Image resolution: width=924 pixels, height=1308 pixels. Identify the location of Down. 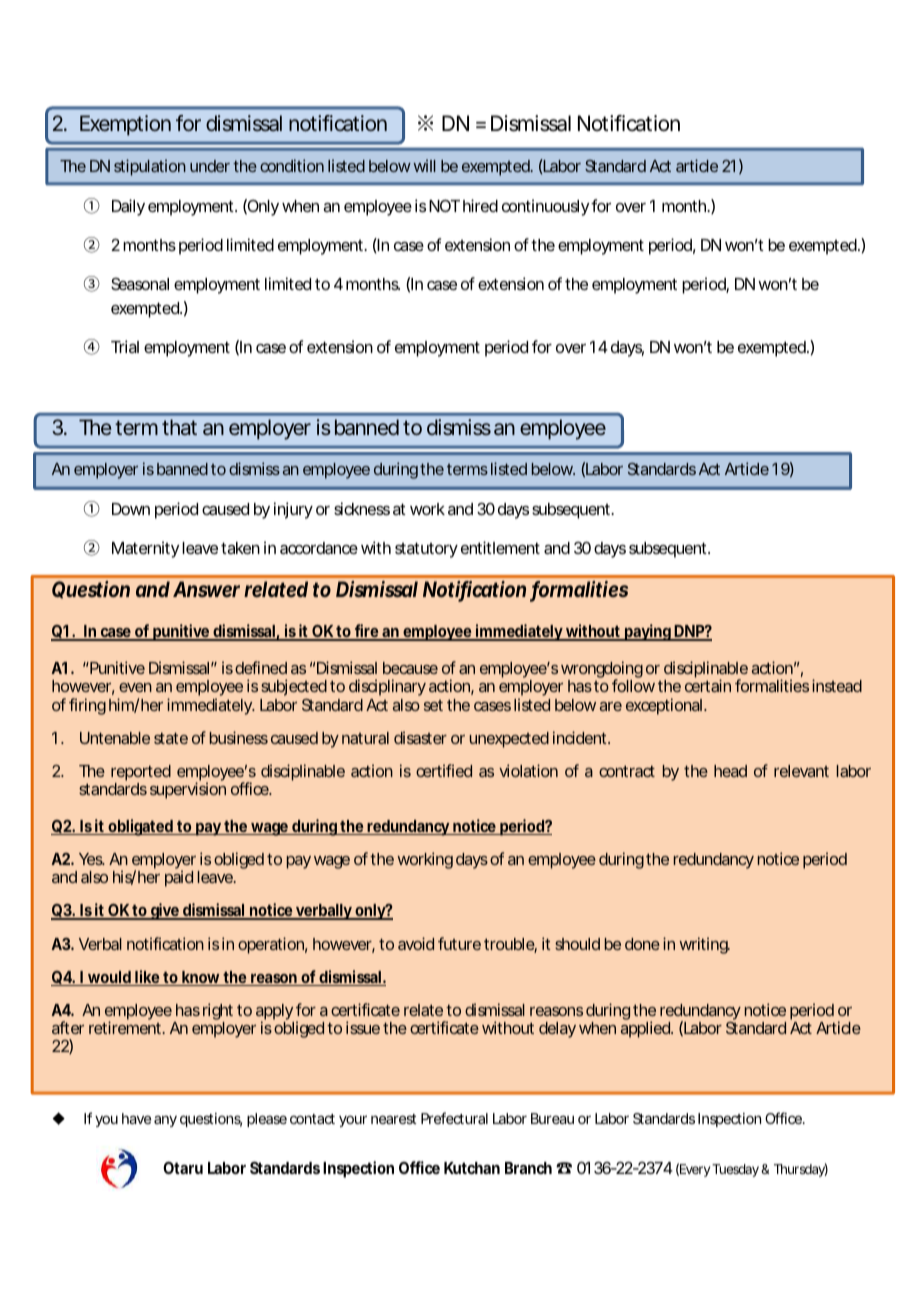
(131, 509).
